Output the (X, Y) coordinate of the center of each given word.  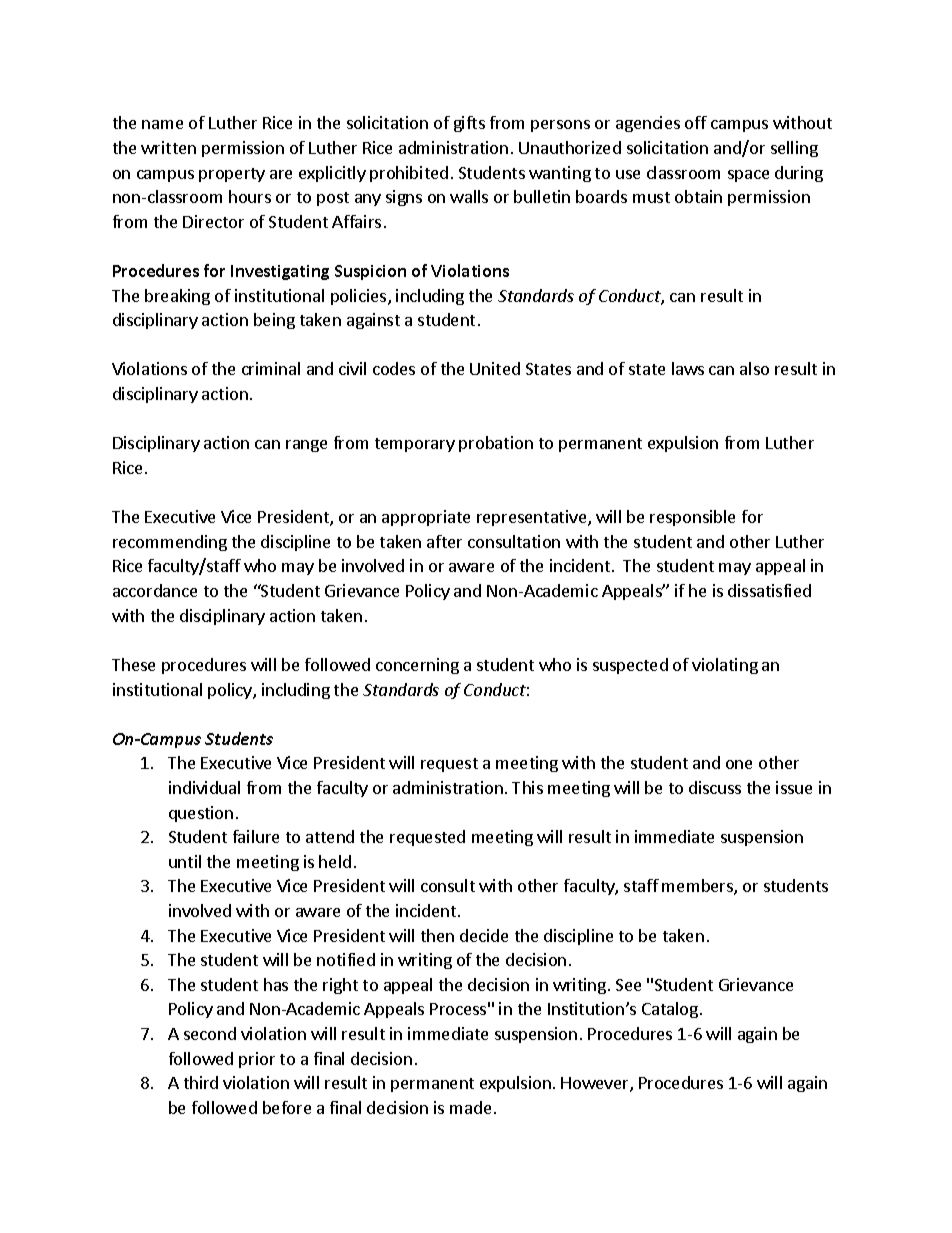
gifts (469, 124)
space (748, 176)
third (201, 1082)
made (470, 1107)
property (232, 175)
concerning (417, 666)
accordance (155, 590)
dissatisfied (769, 590)
